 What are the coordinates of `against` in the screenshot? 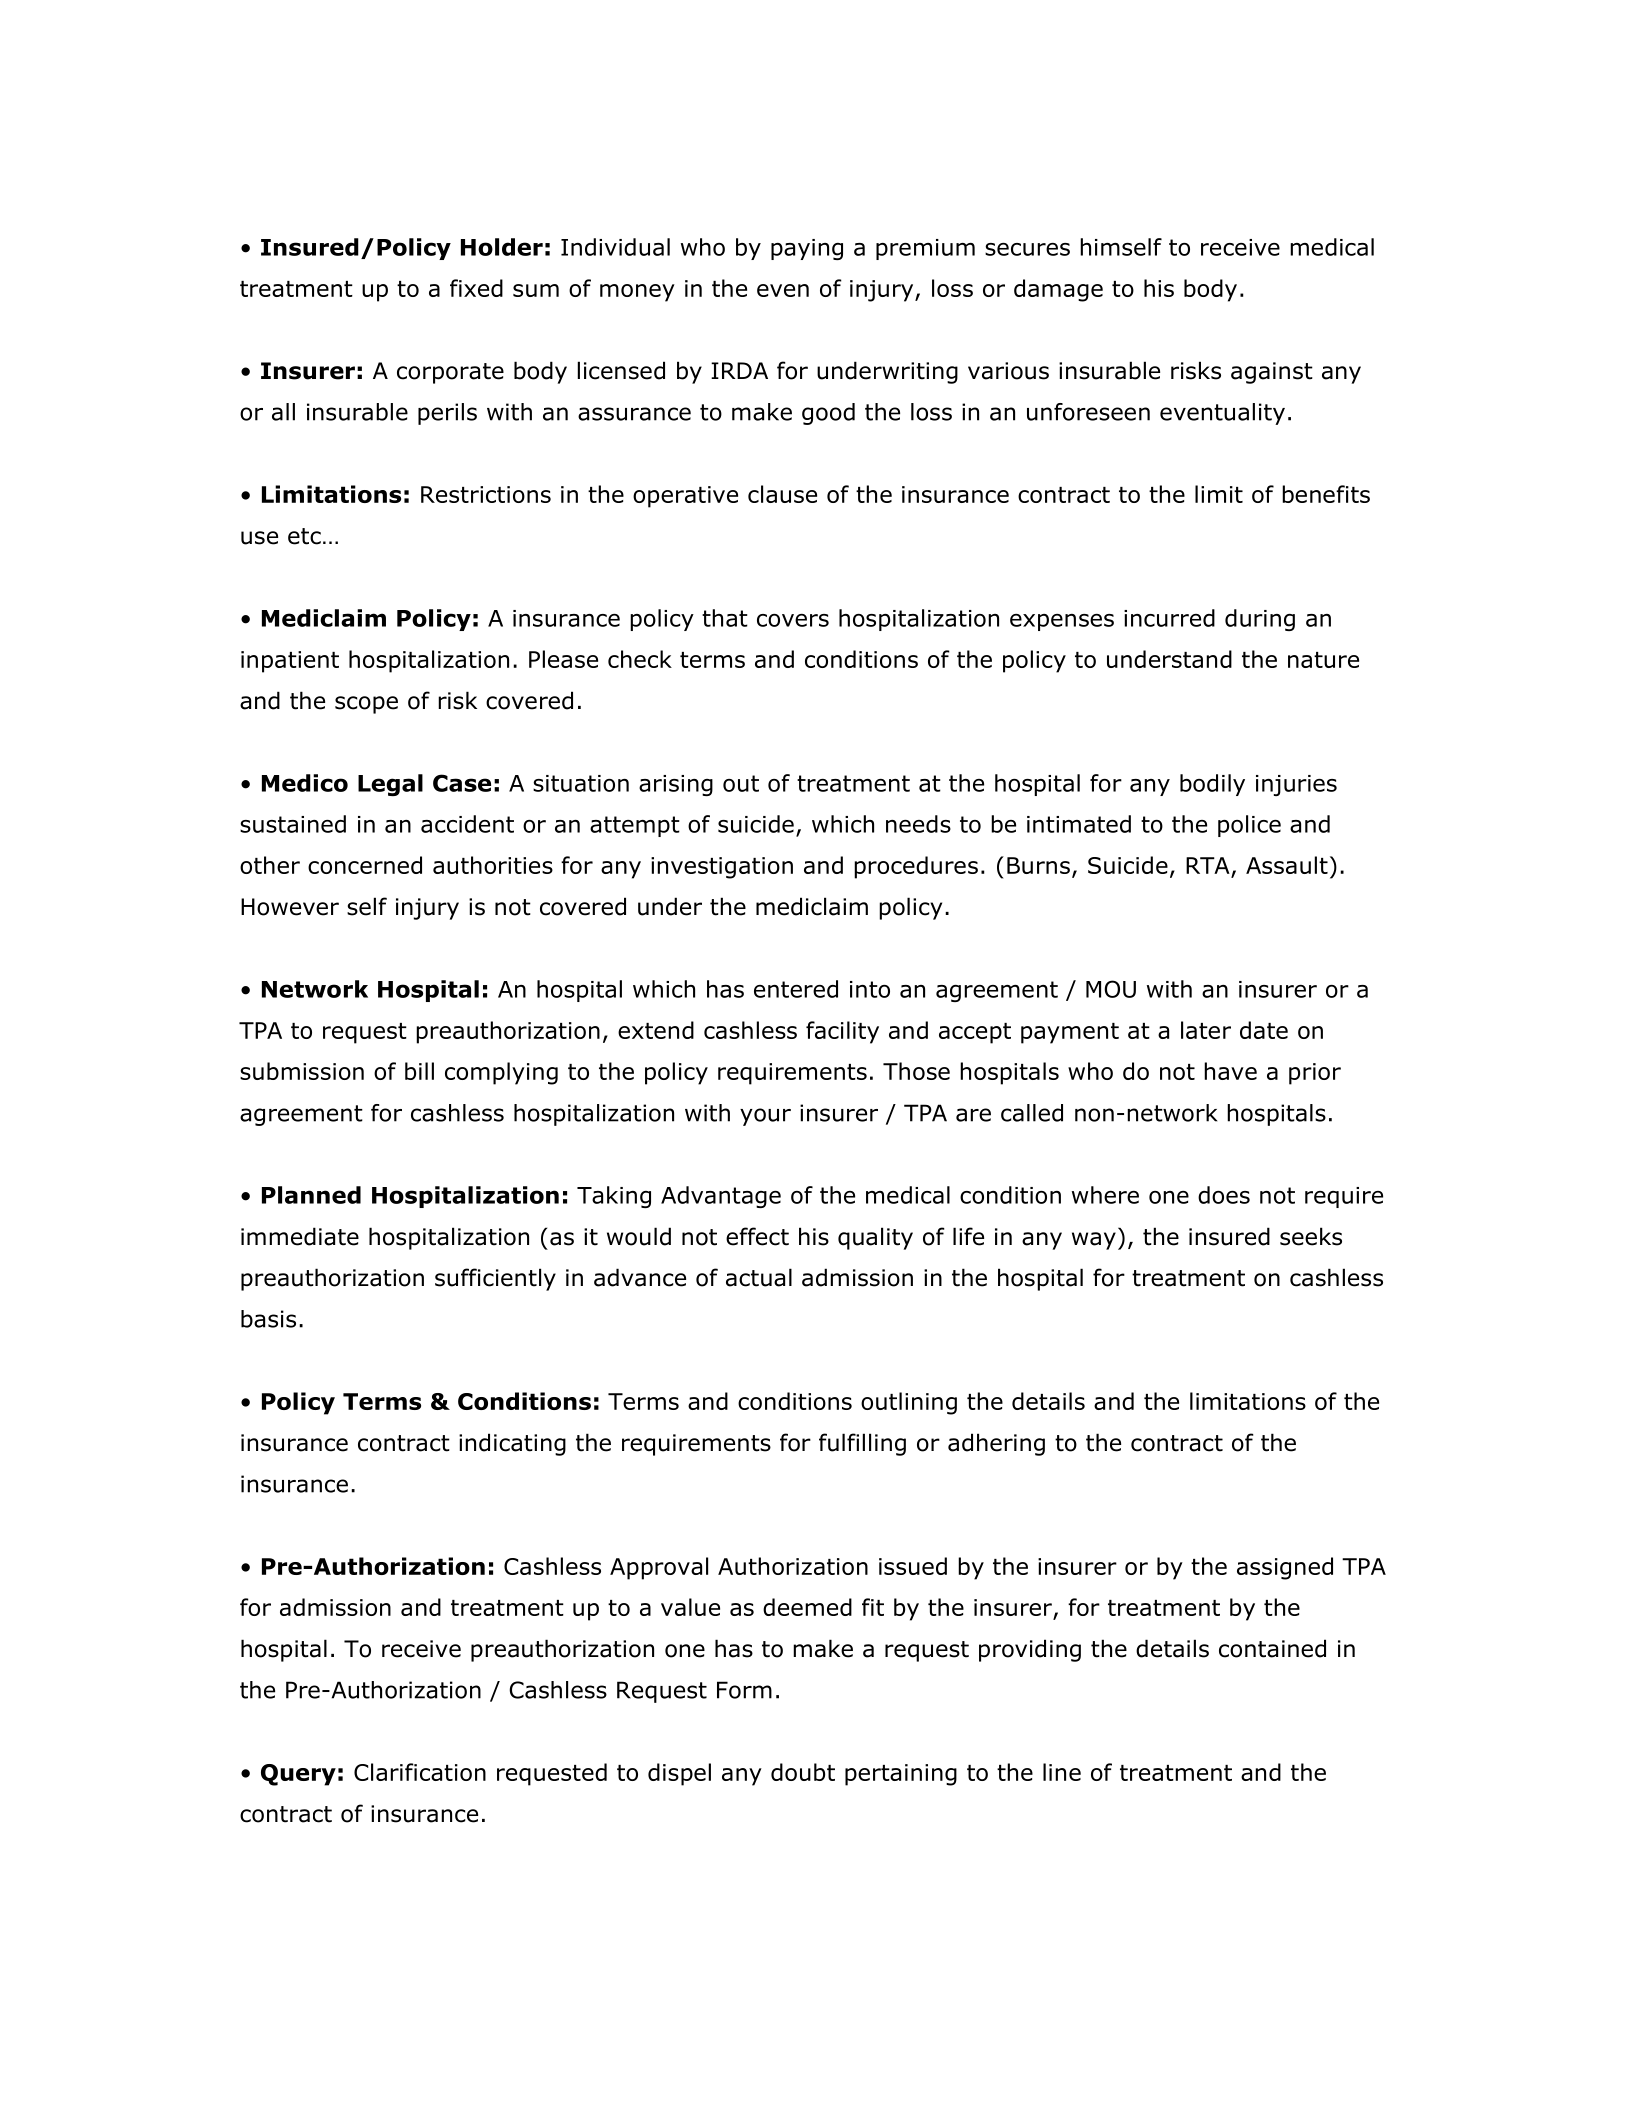 It's located at (1272, 373).
